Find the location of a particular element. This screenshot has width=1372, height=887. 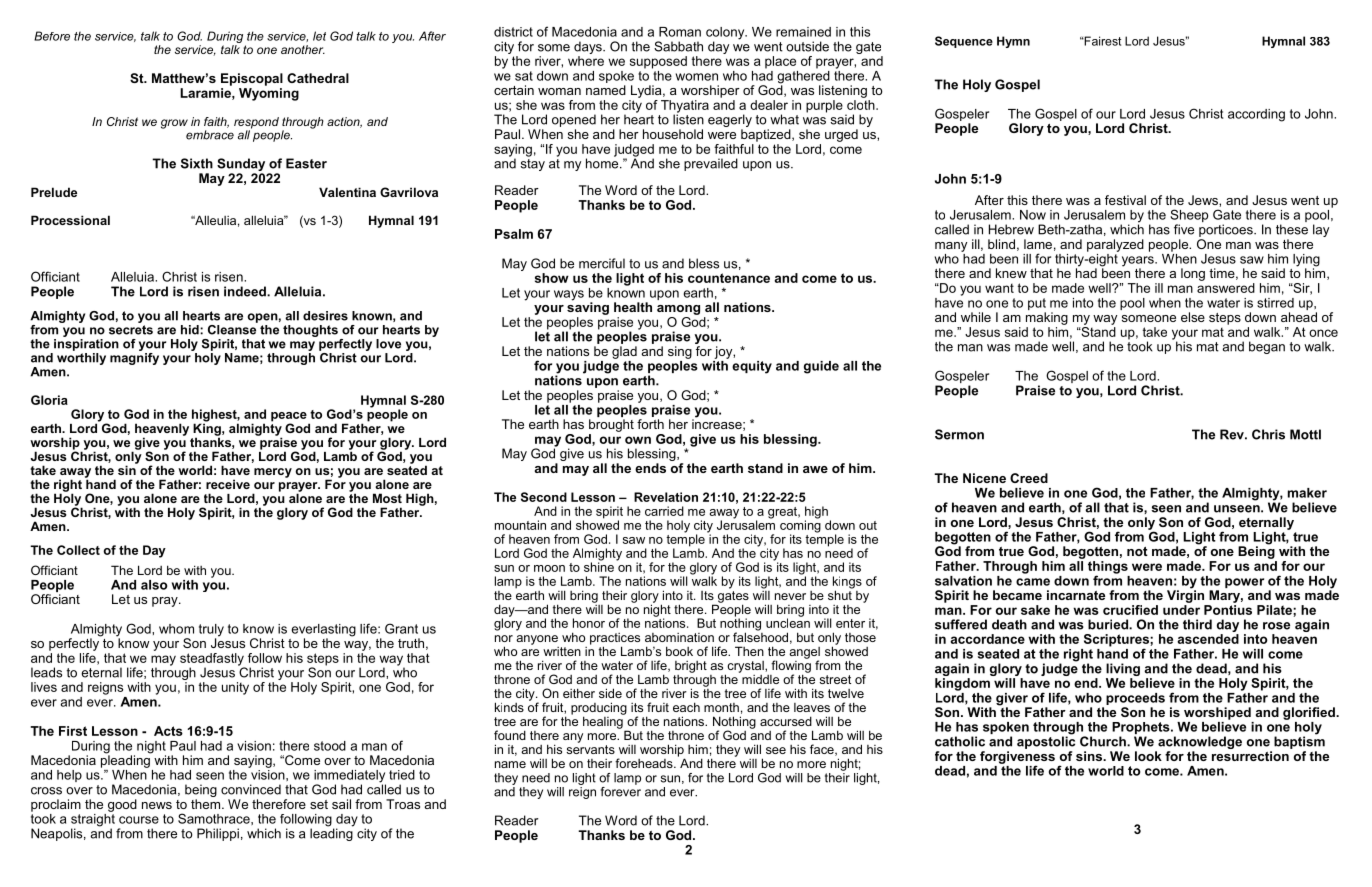

else is located at coordinates (1193, 317).
